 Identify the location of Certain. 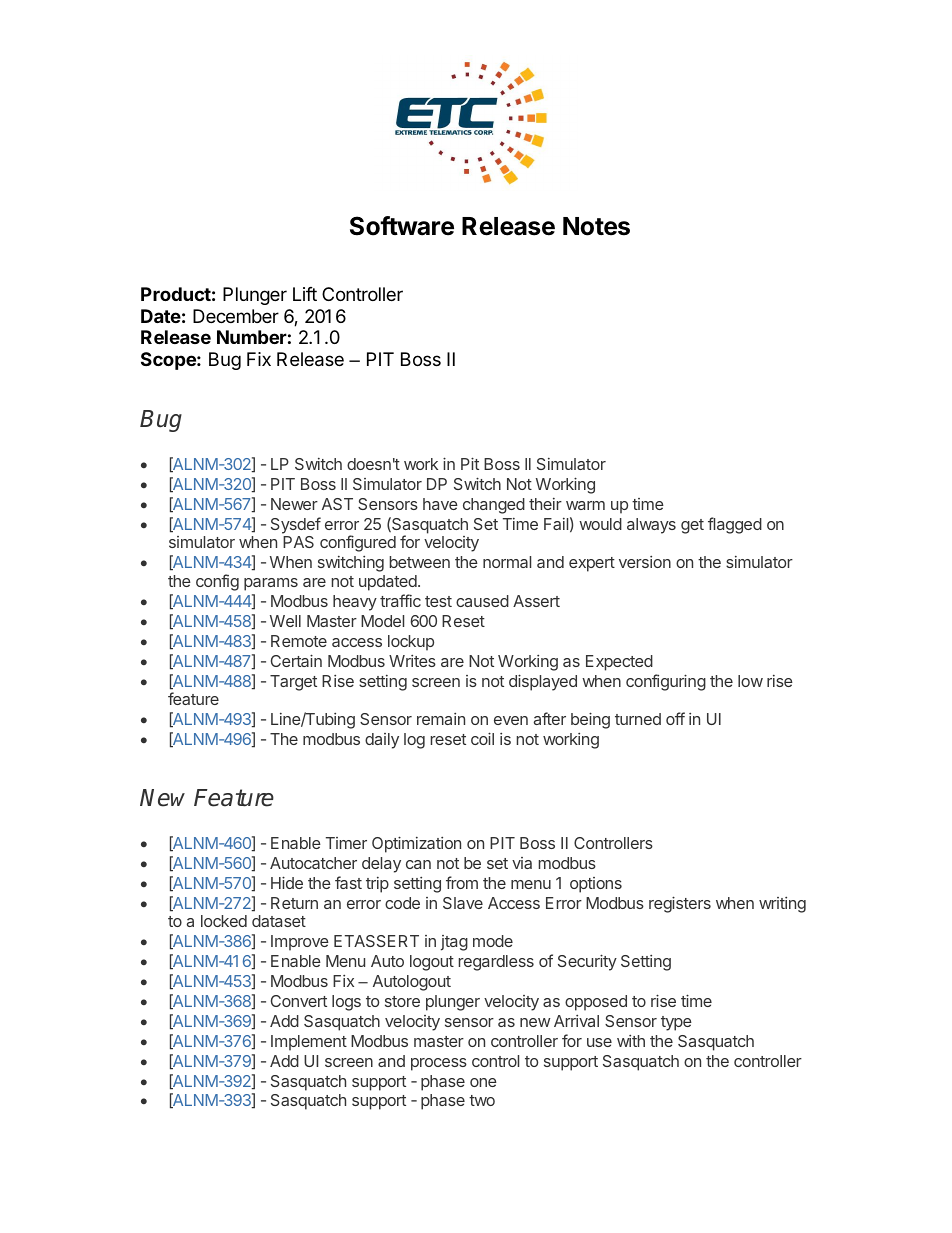
(296, 660).
